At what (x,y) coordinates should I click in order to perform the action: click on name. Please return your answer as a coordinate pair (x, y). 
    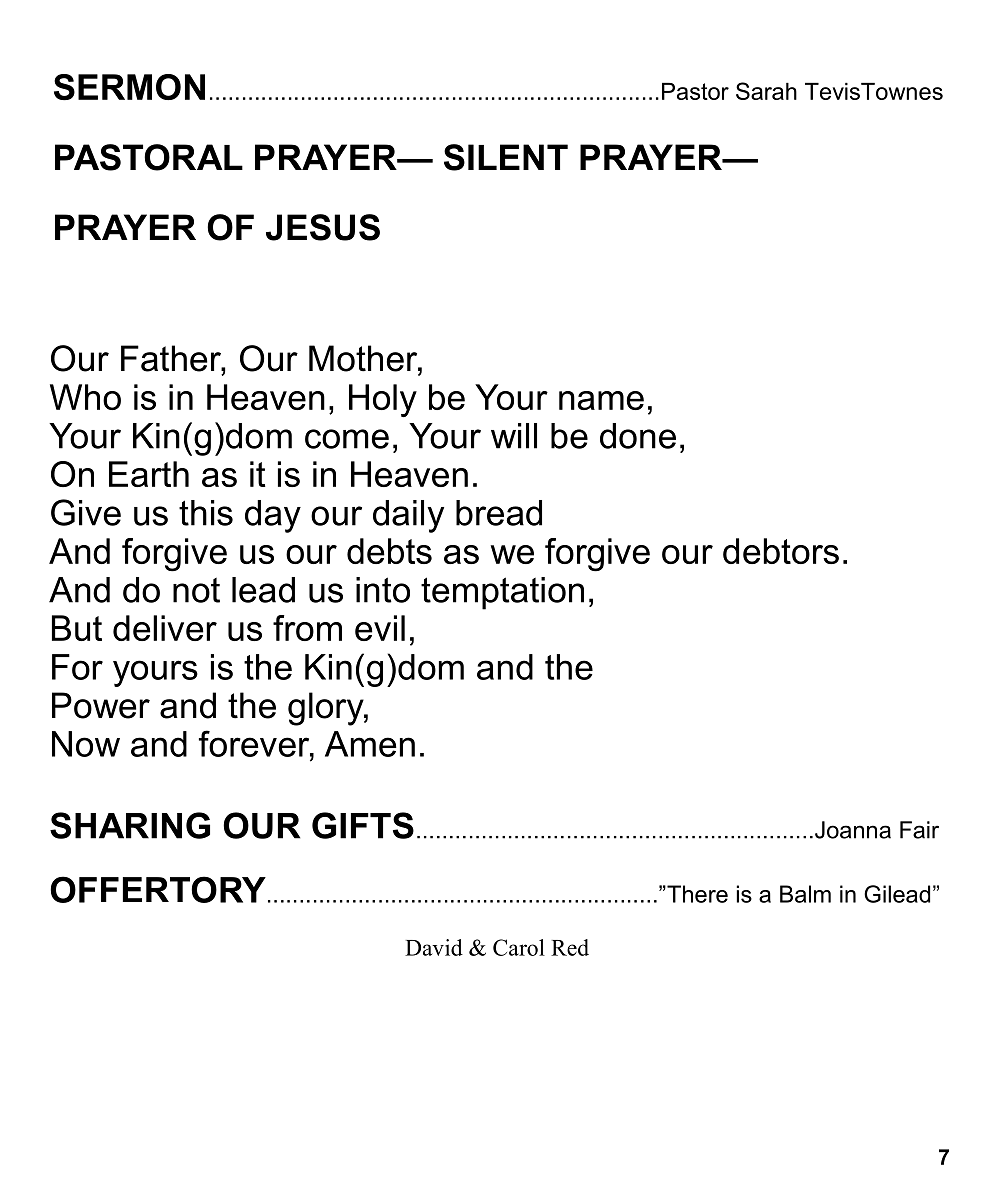
    Looking at the image, I should click on (601, 400).
